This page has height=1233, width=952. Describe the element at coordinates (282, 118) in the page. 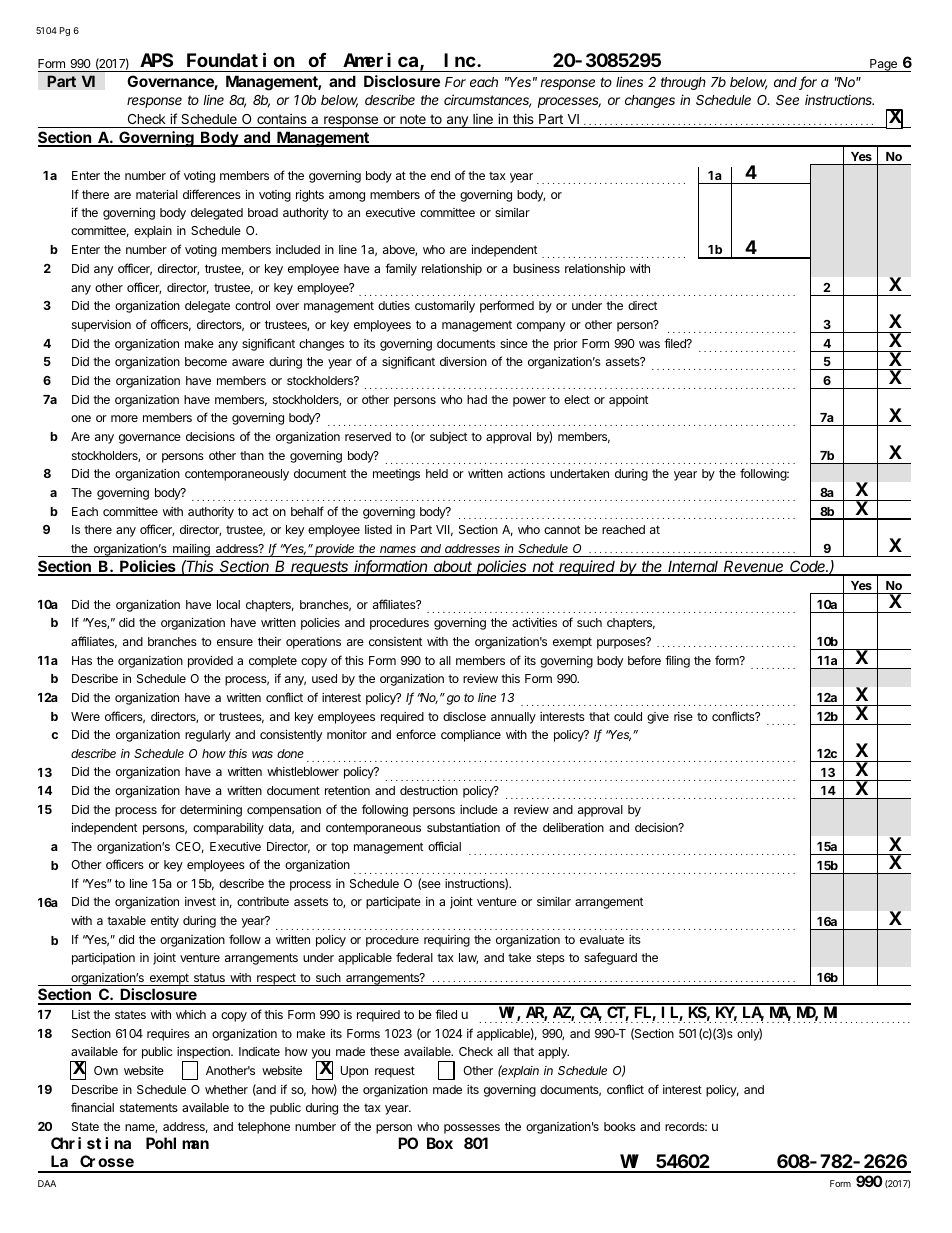

I see `contains` at that location.
